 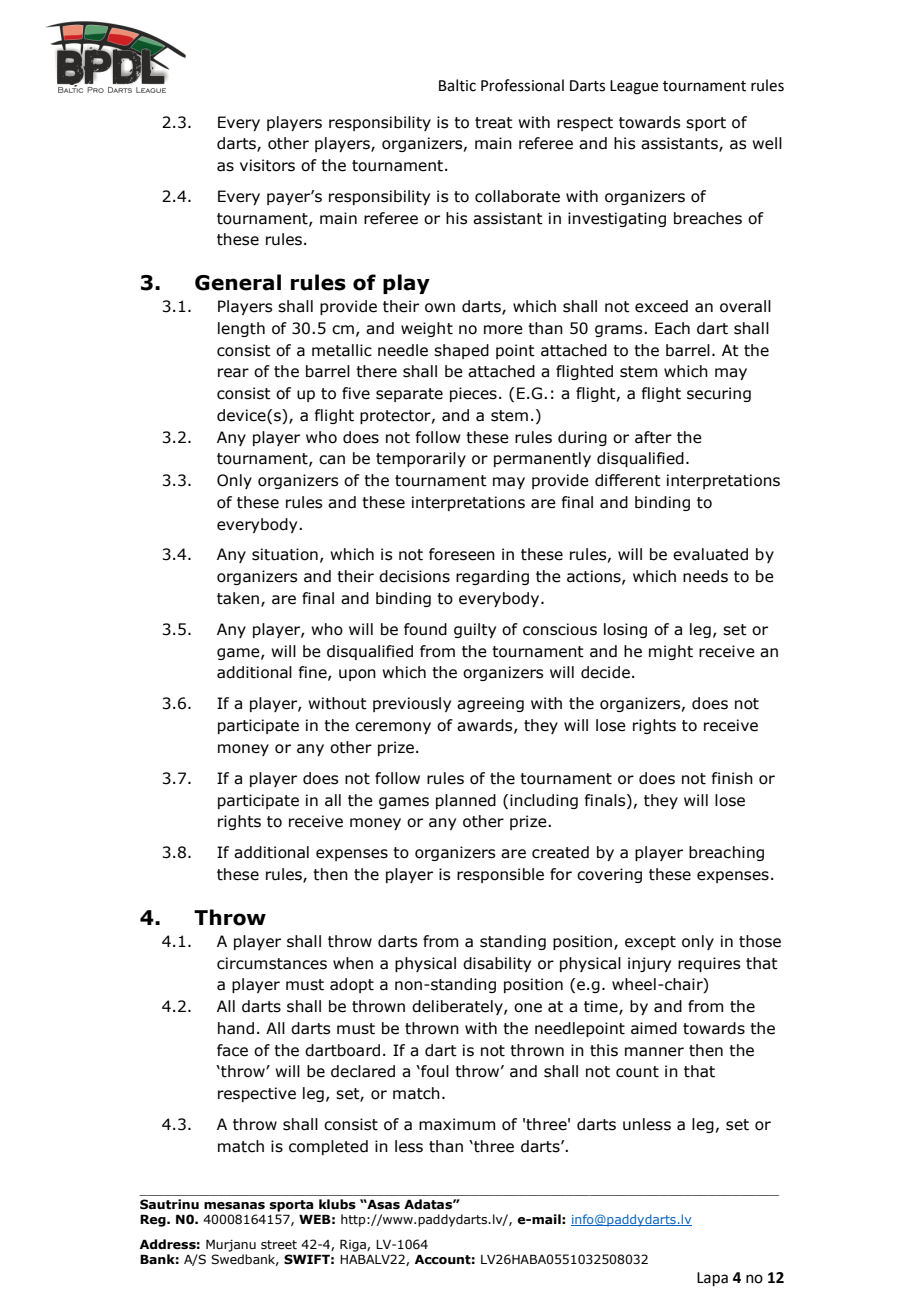 What do you see at coordinates (332, 460) in the screenshot?
I see `can` at bounding box center [332, 460].
